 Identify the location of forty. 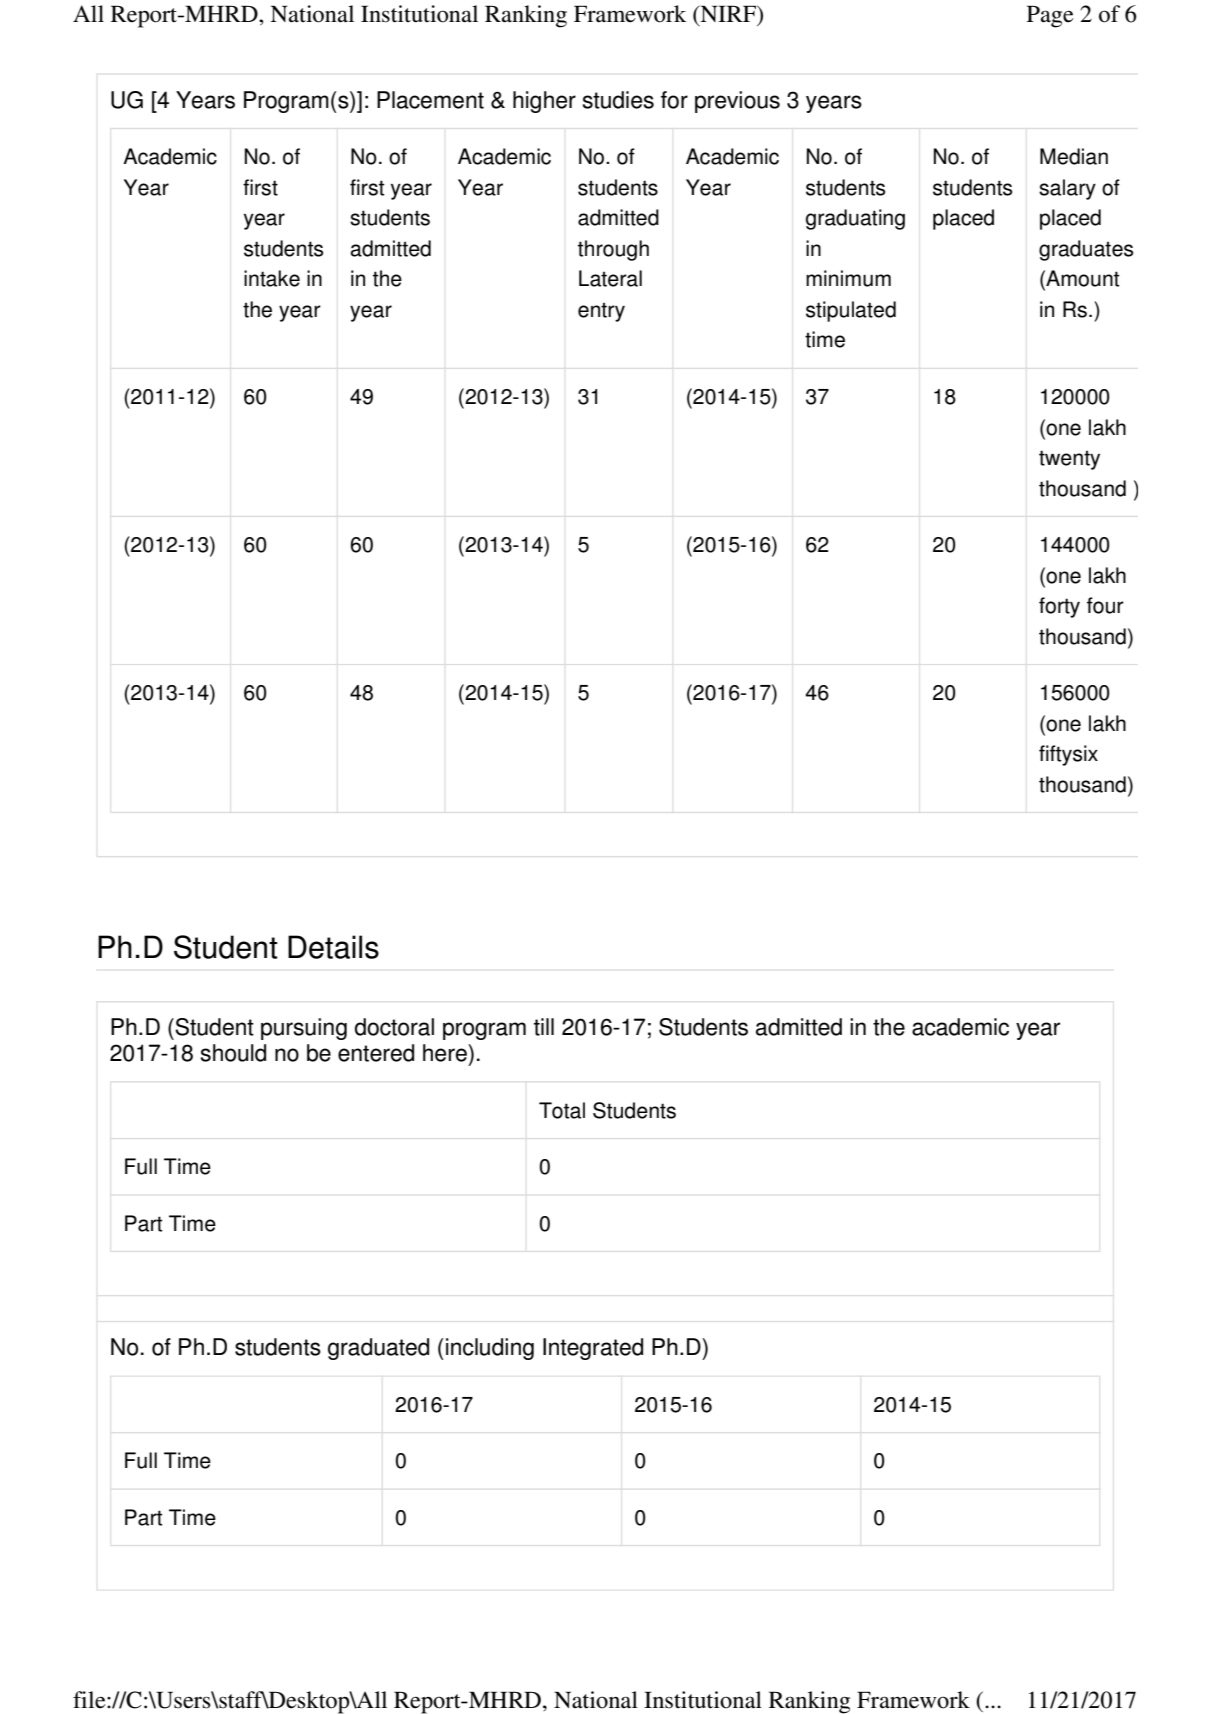
(1059, 607).
